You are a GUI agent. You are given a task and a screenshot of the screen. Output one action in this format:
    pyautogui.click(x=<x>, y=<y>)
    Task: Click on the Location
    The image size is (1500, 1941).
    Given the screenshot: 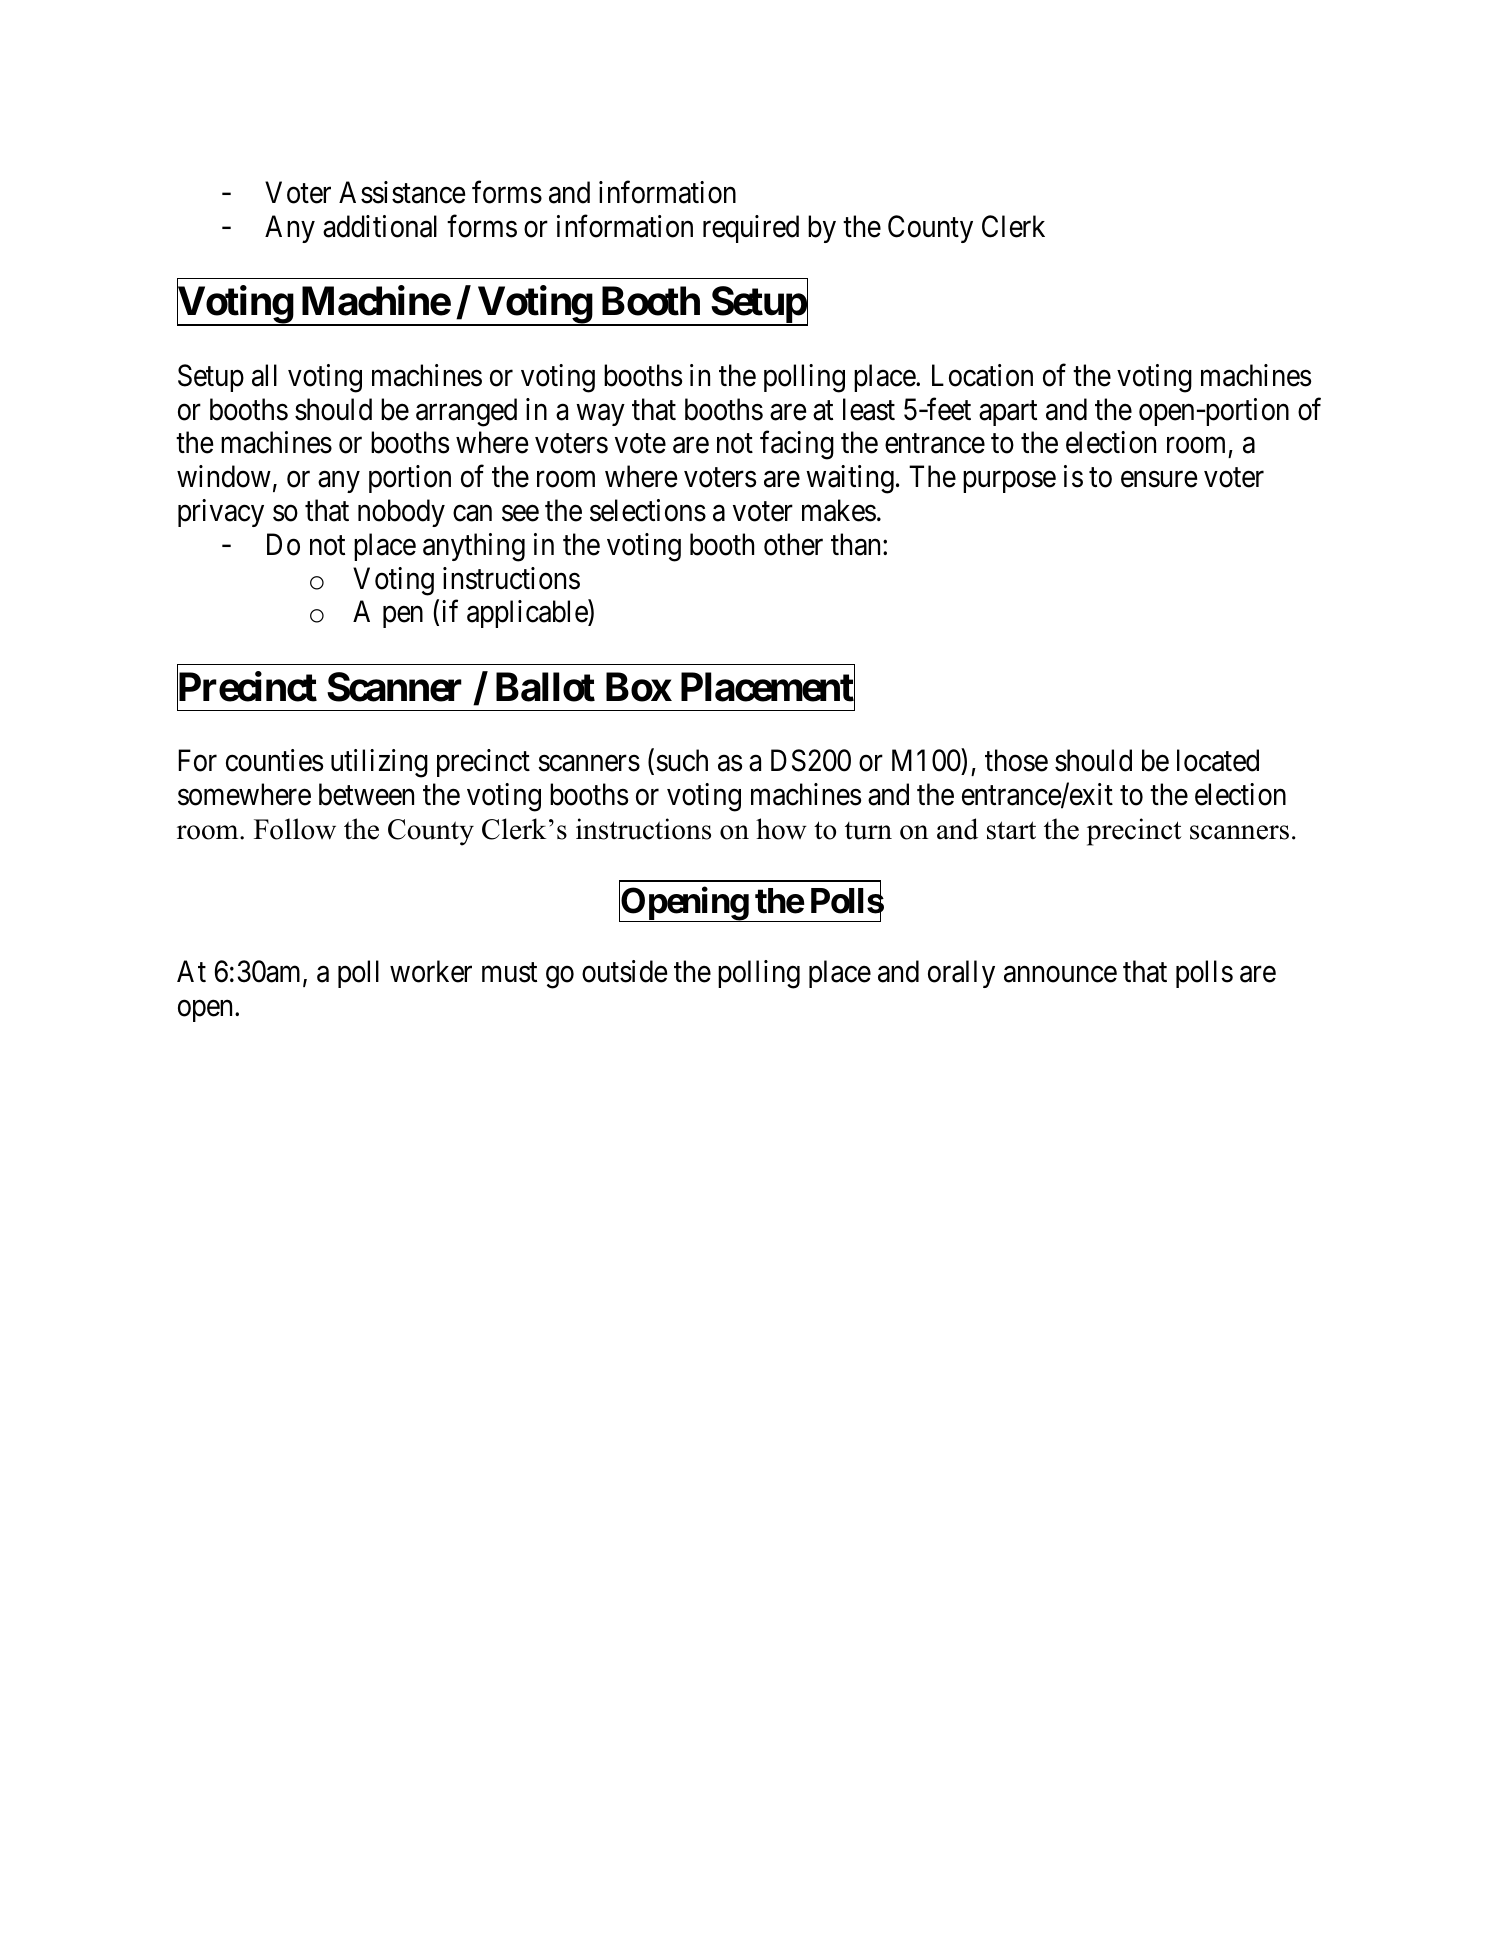 What is the action you would take?
    pyautogui.click(x=982, y=375)
